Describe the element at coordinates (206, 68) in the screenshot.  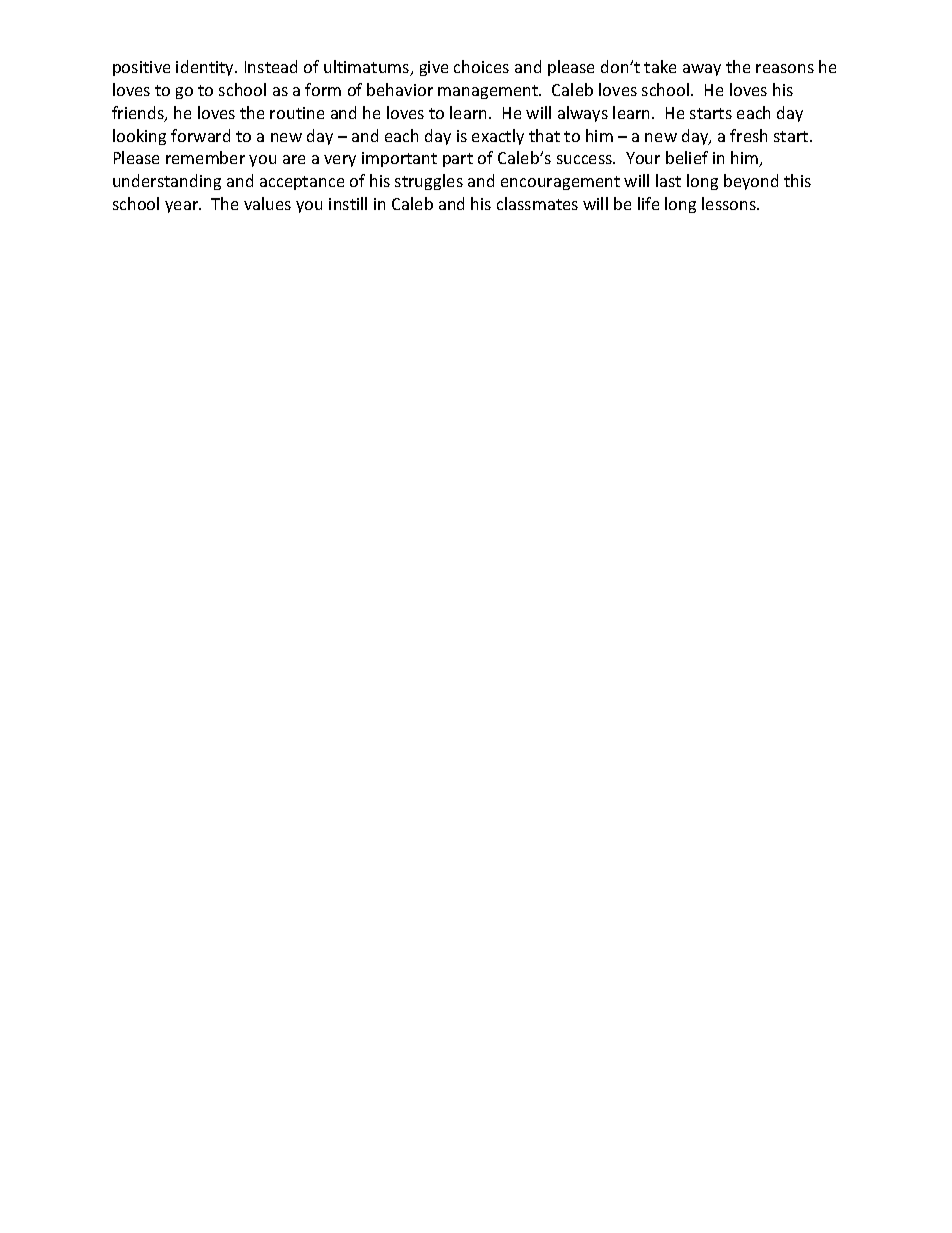
I see `identity` at that location.
